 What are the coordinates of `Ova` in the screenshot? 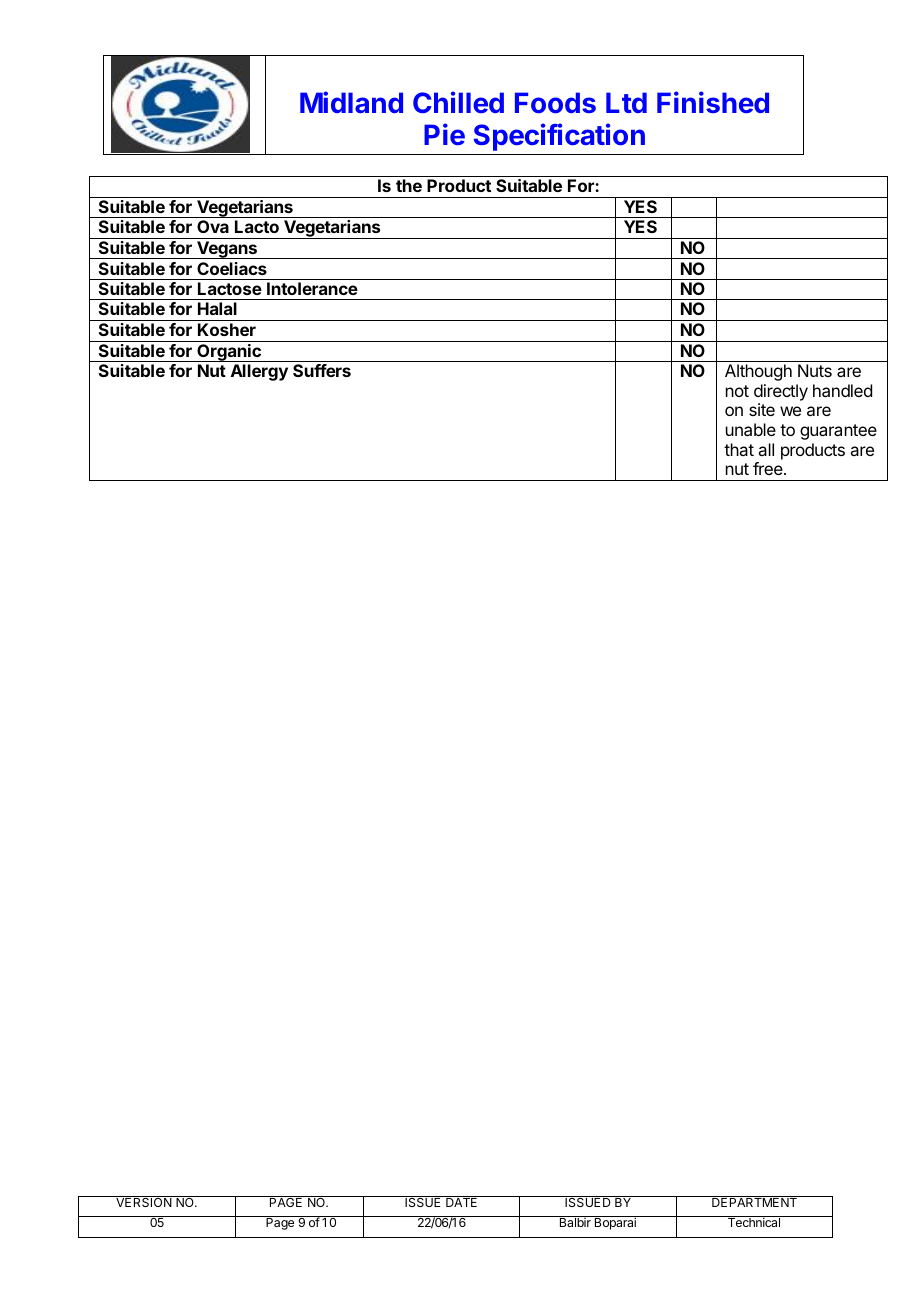 It's located at (213, 226).
